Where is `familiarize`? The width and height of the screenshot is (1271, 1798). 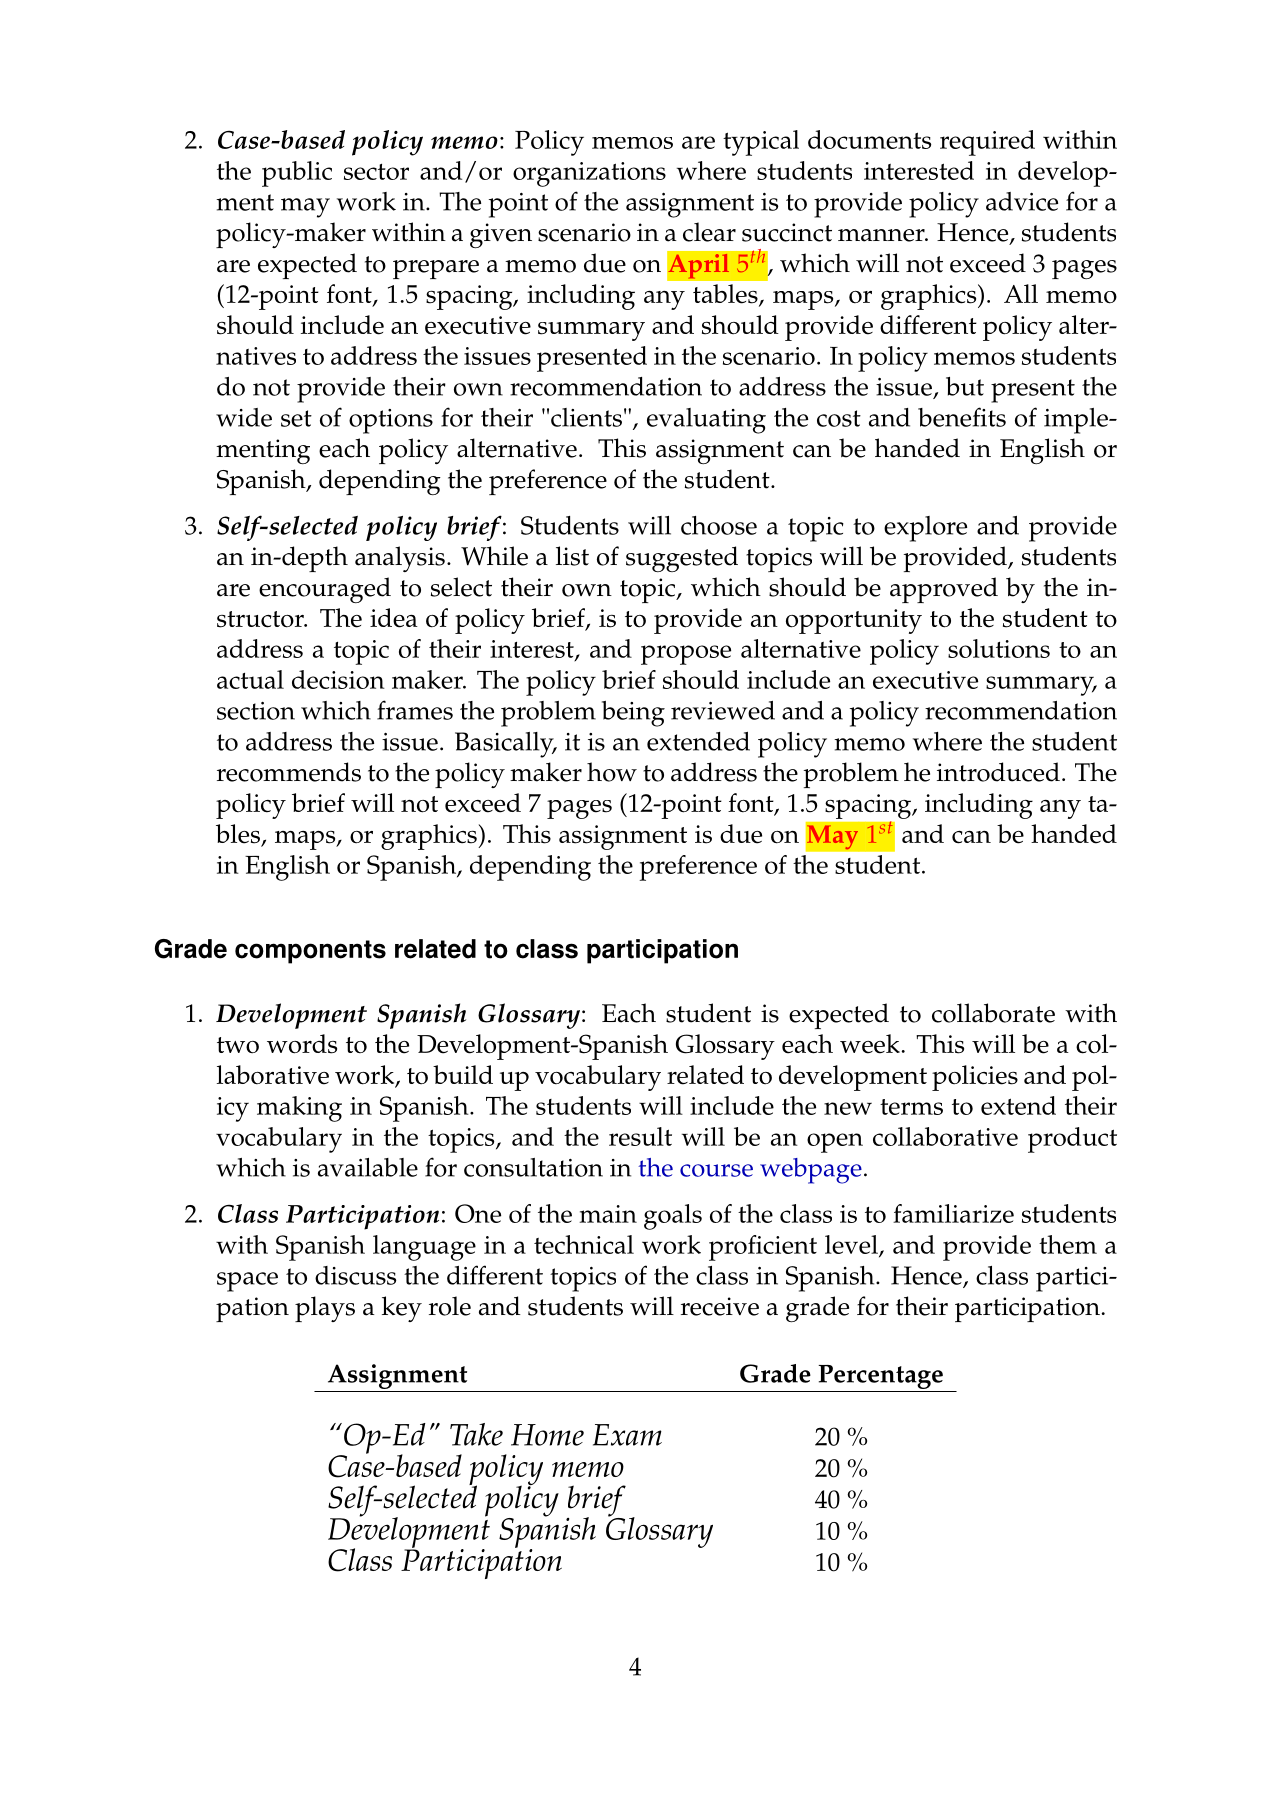
familiarize is located at coordinates (953, 1213).
